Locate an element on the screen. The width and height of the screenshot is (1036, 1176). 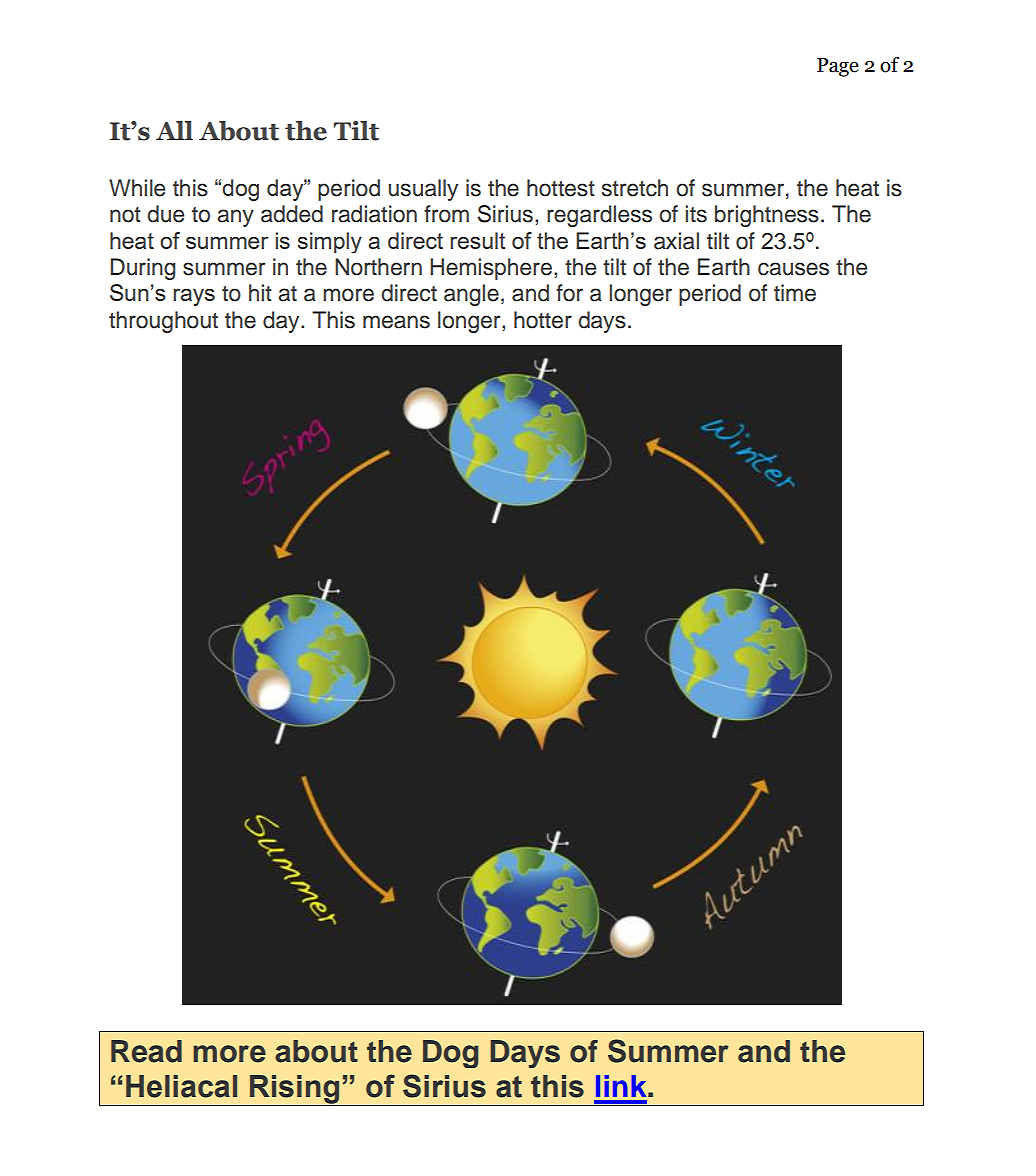
Page is located at coordinates (838, 67).
